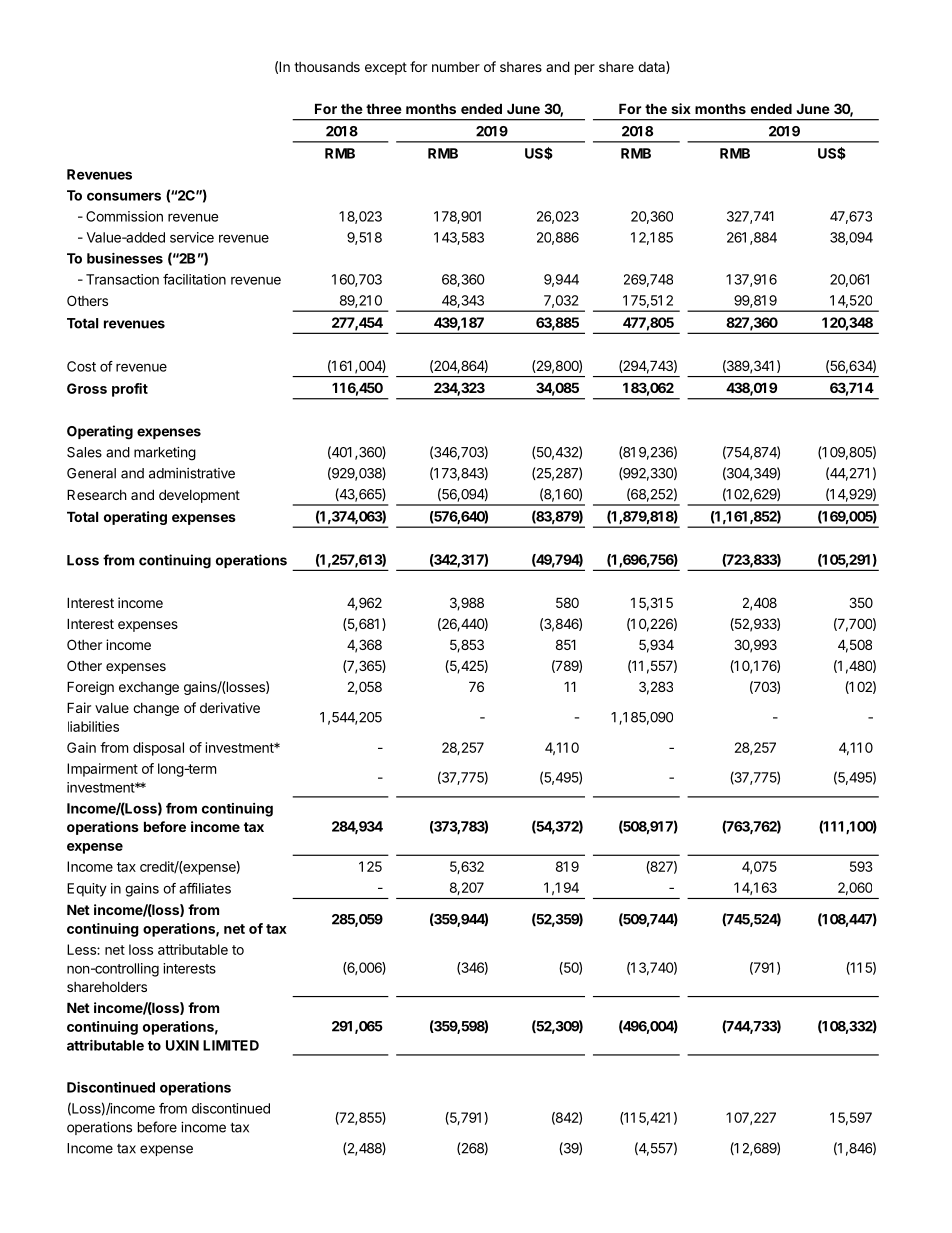  I want to click on three, so click(384, 108).
